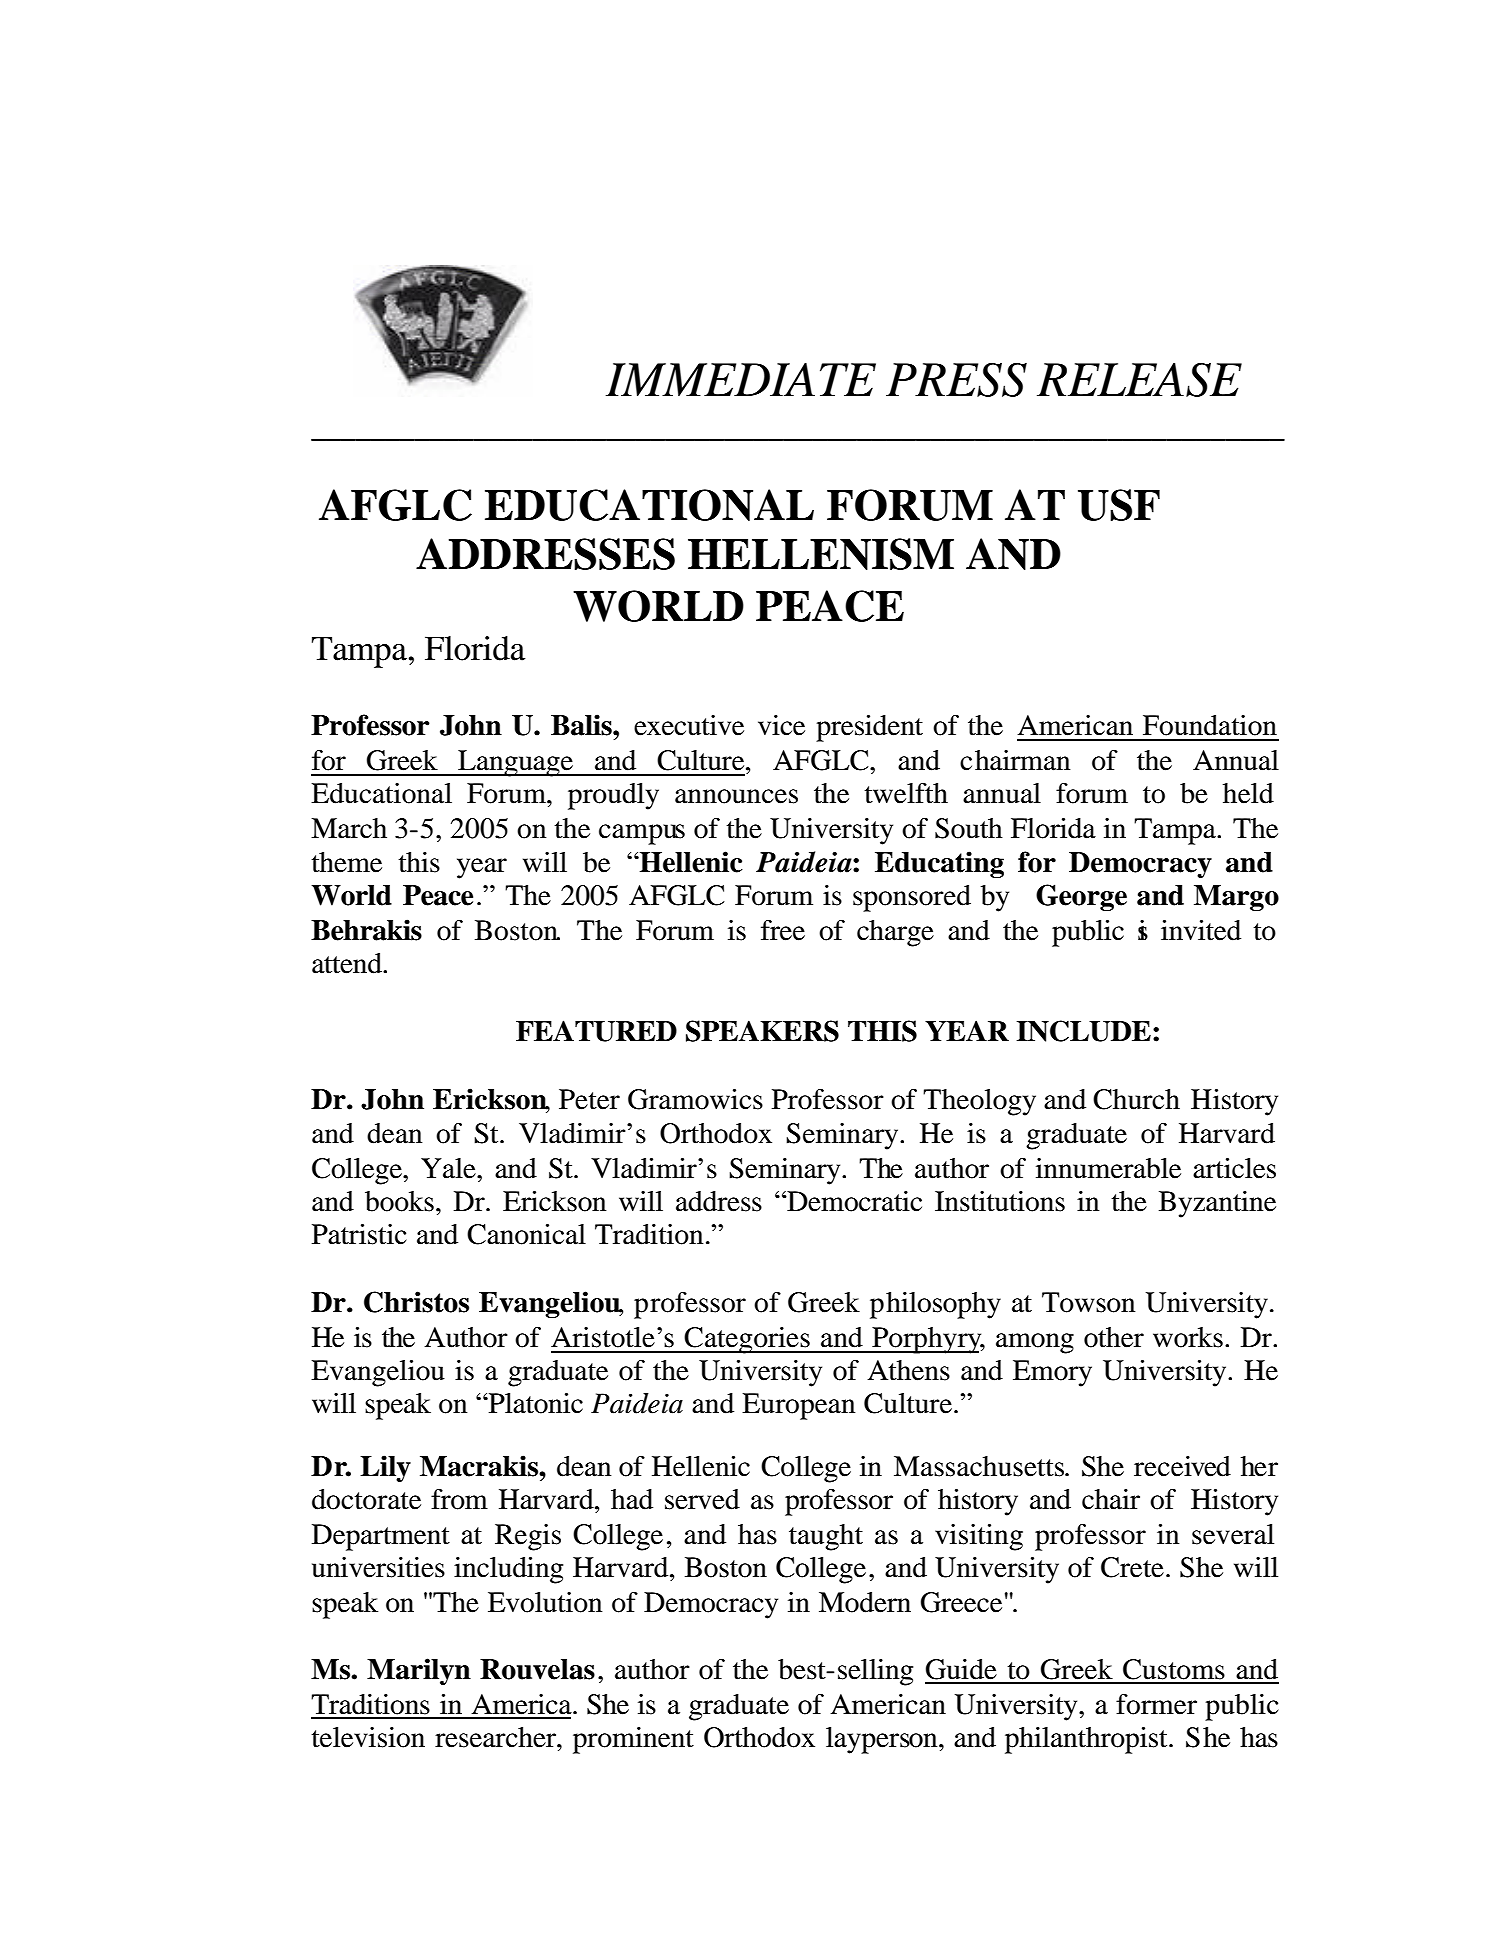  I want to click on innumerable, so click(1108, 1168).
